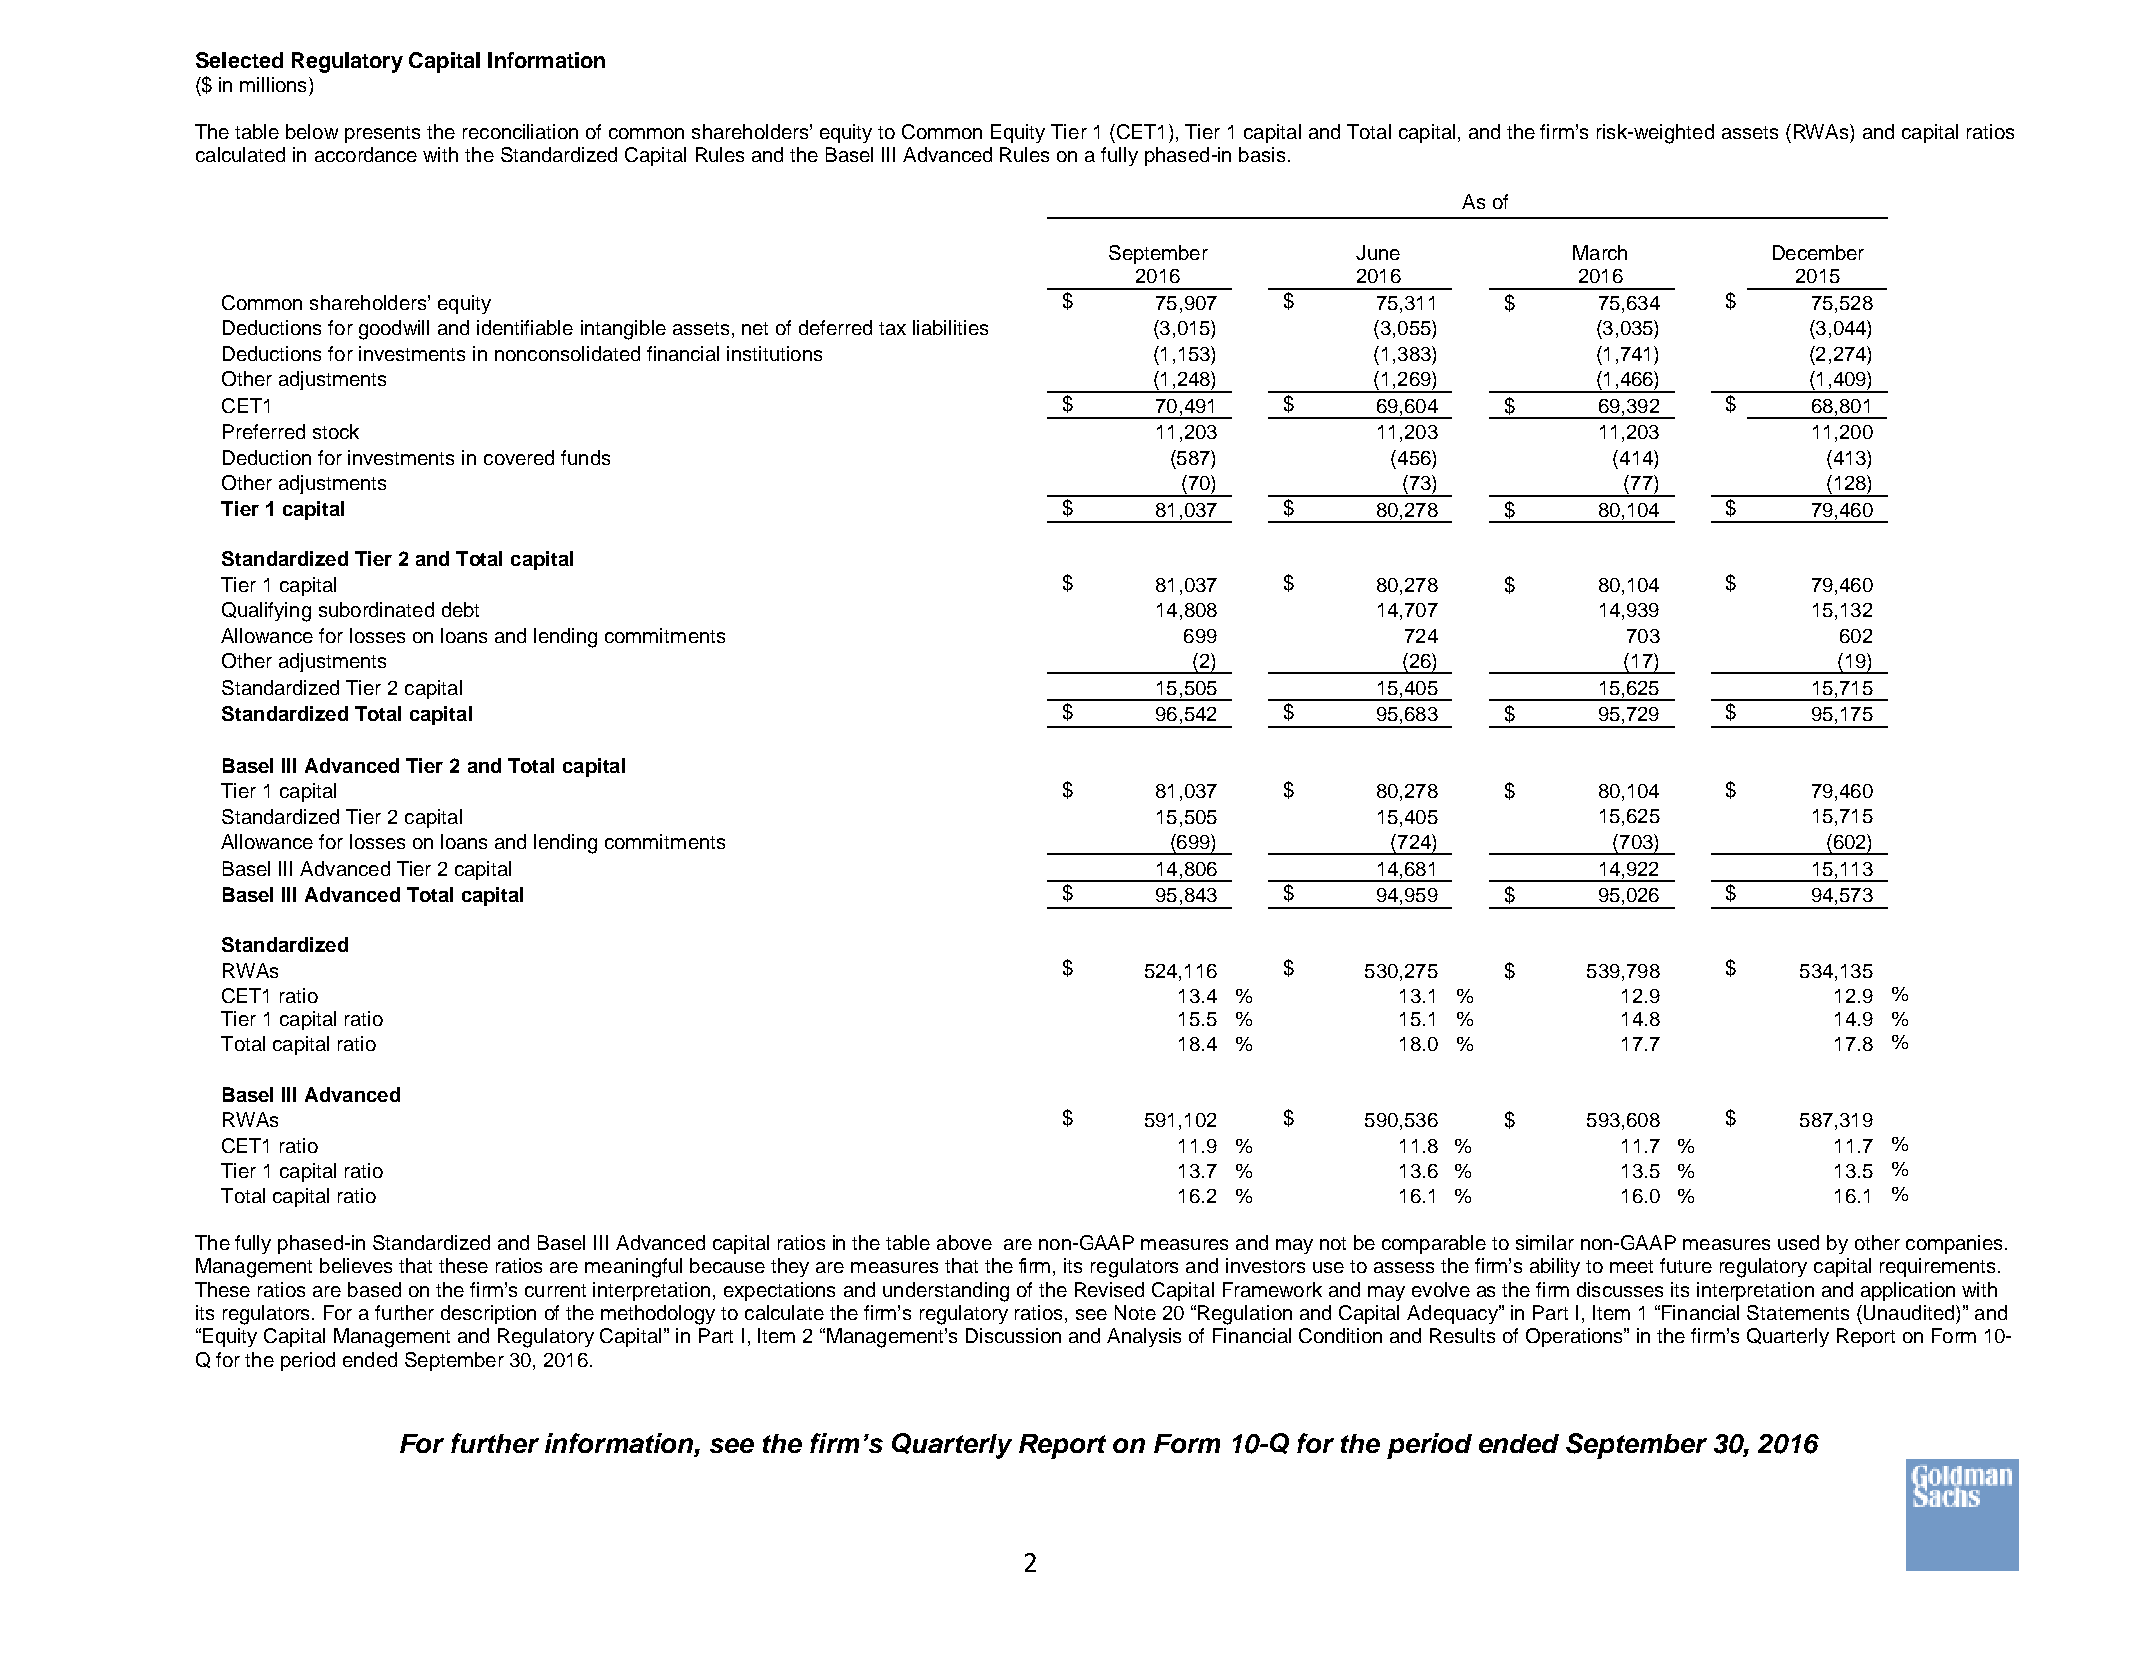 This page has height=1656, width=2143. I want to click on description, so click(488, 1314).
